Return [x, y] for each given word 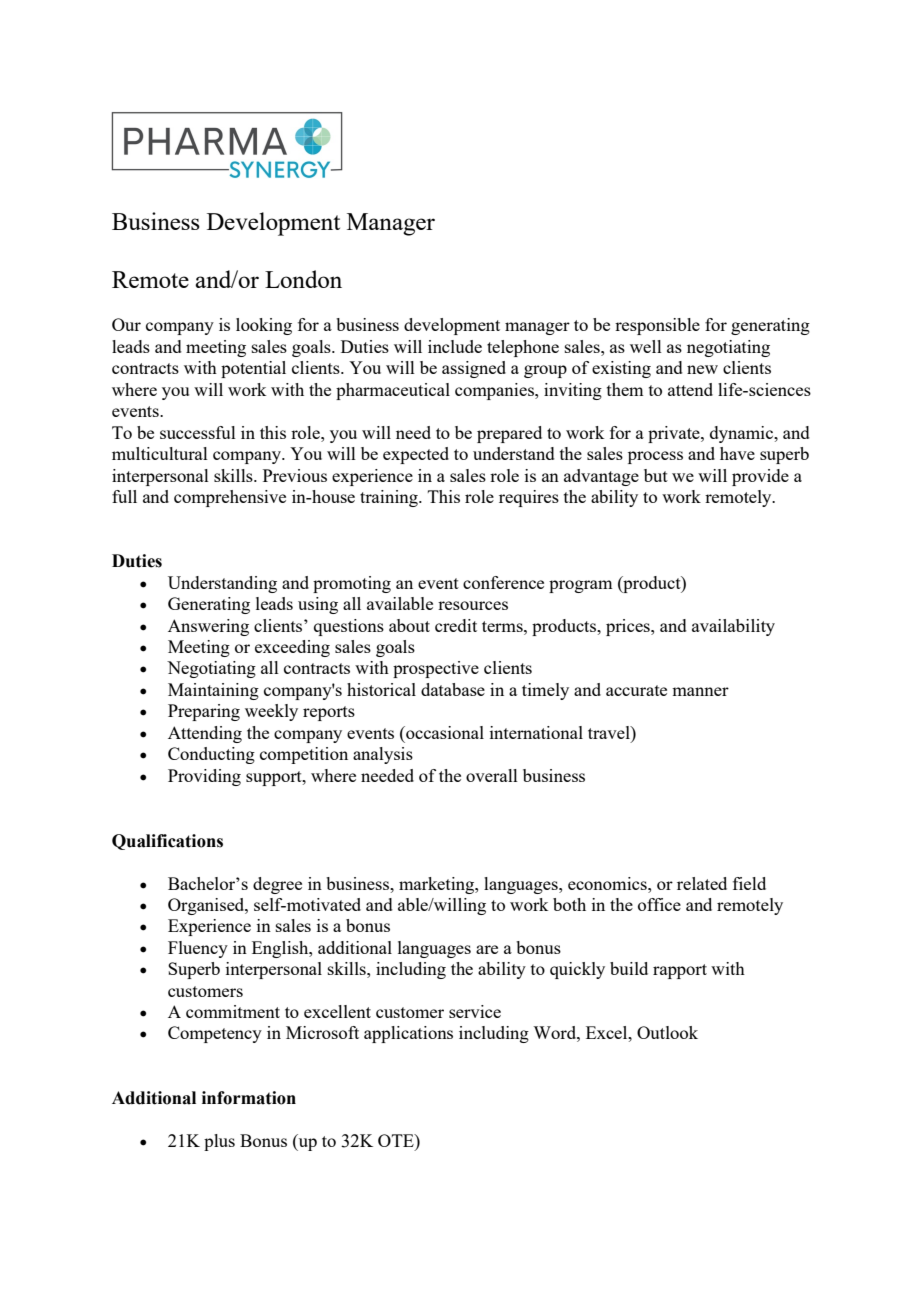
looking [264, 326]
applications [408, 1034]
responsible [657, 326]
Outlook [667, 1032]
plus [219, 1142]
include [455, 346]
